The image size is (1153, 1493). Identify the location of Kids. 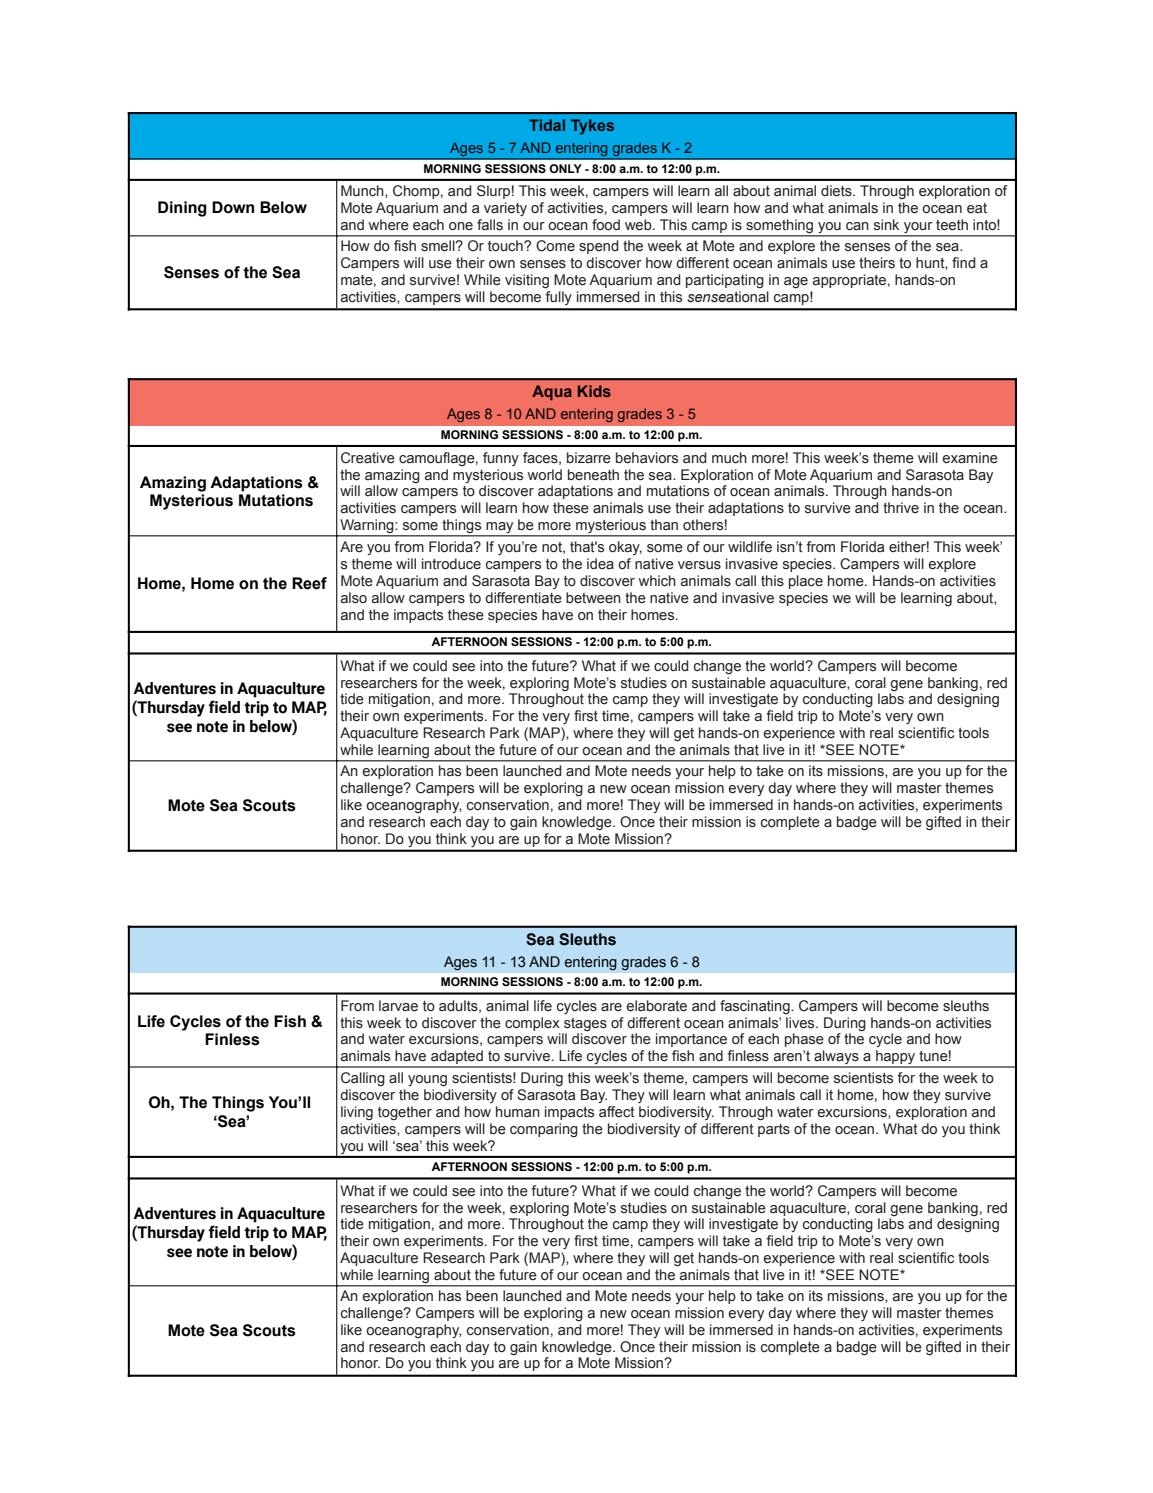
(594, 391).
